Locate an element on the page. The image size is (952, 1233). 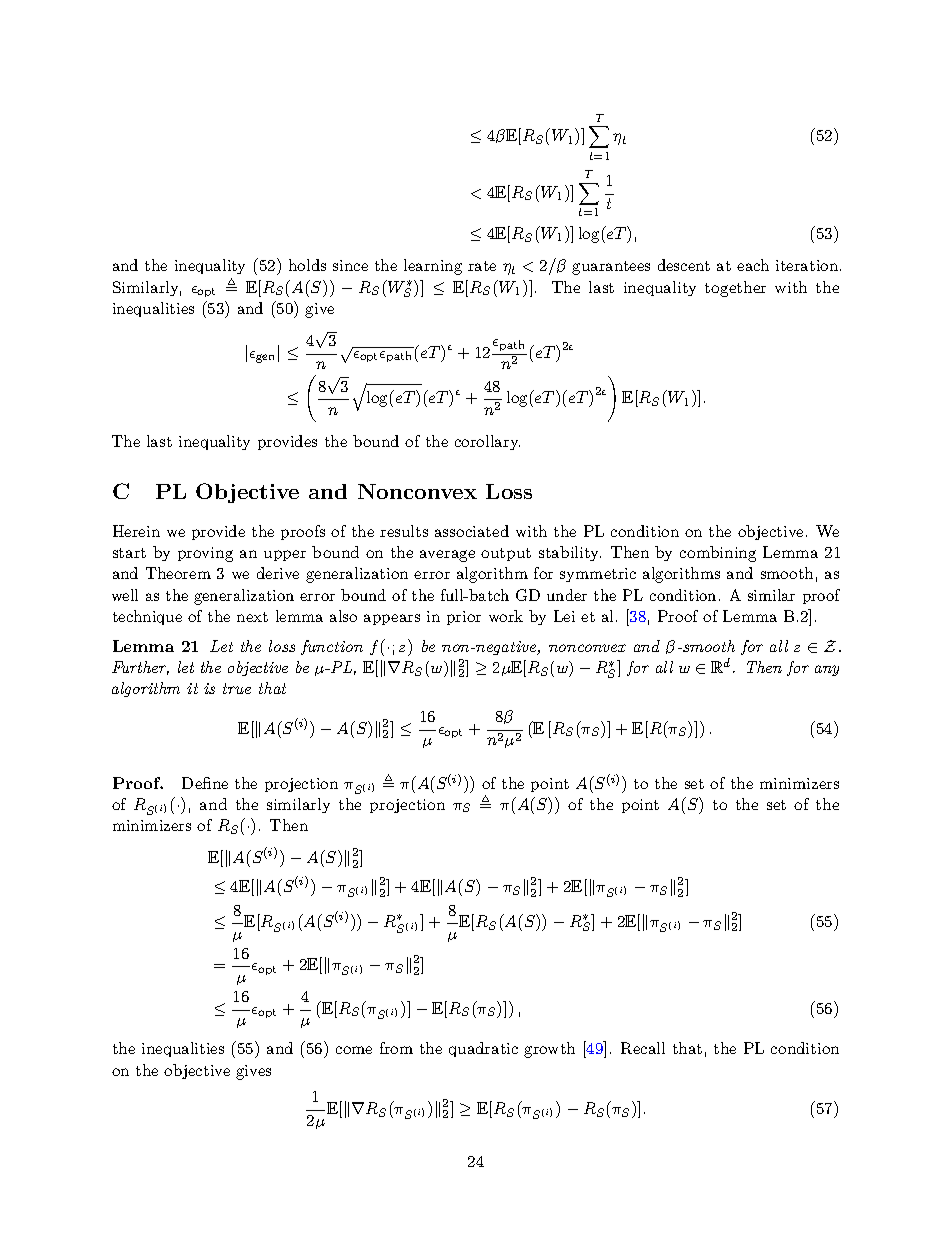
quadratic is located at coordinates (483, 1049).
